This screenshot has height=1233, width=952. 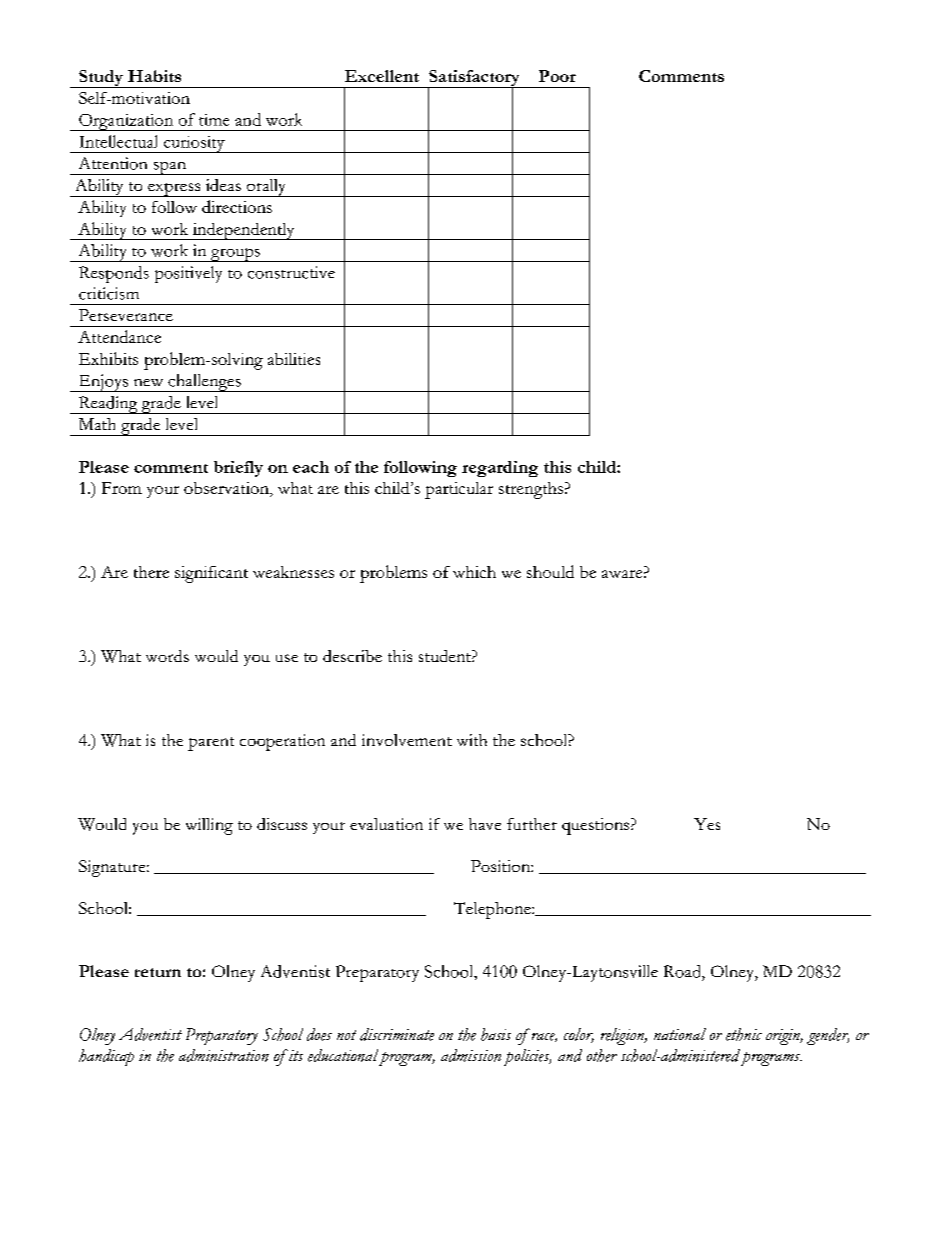 What do you see at coordinates (500, 469) in the screenshot?
I see `regarding` at bounding box center [500, 469].
